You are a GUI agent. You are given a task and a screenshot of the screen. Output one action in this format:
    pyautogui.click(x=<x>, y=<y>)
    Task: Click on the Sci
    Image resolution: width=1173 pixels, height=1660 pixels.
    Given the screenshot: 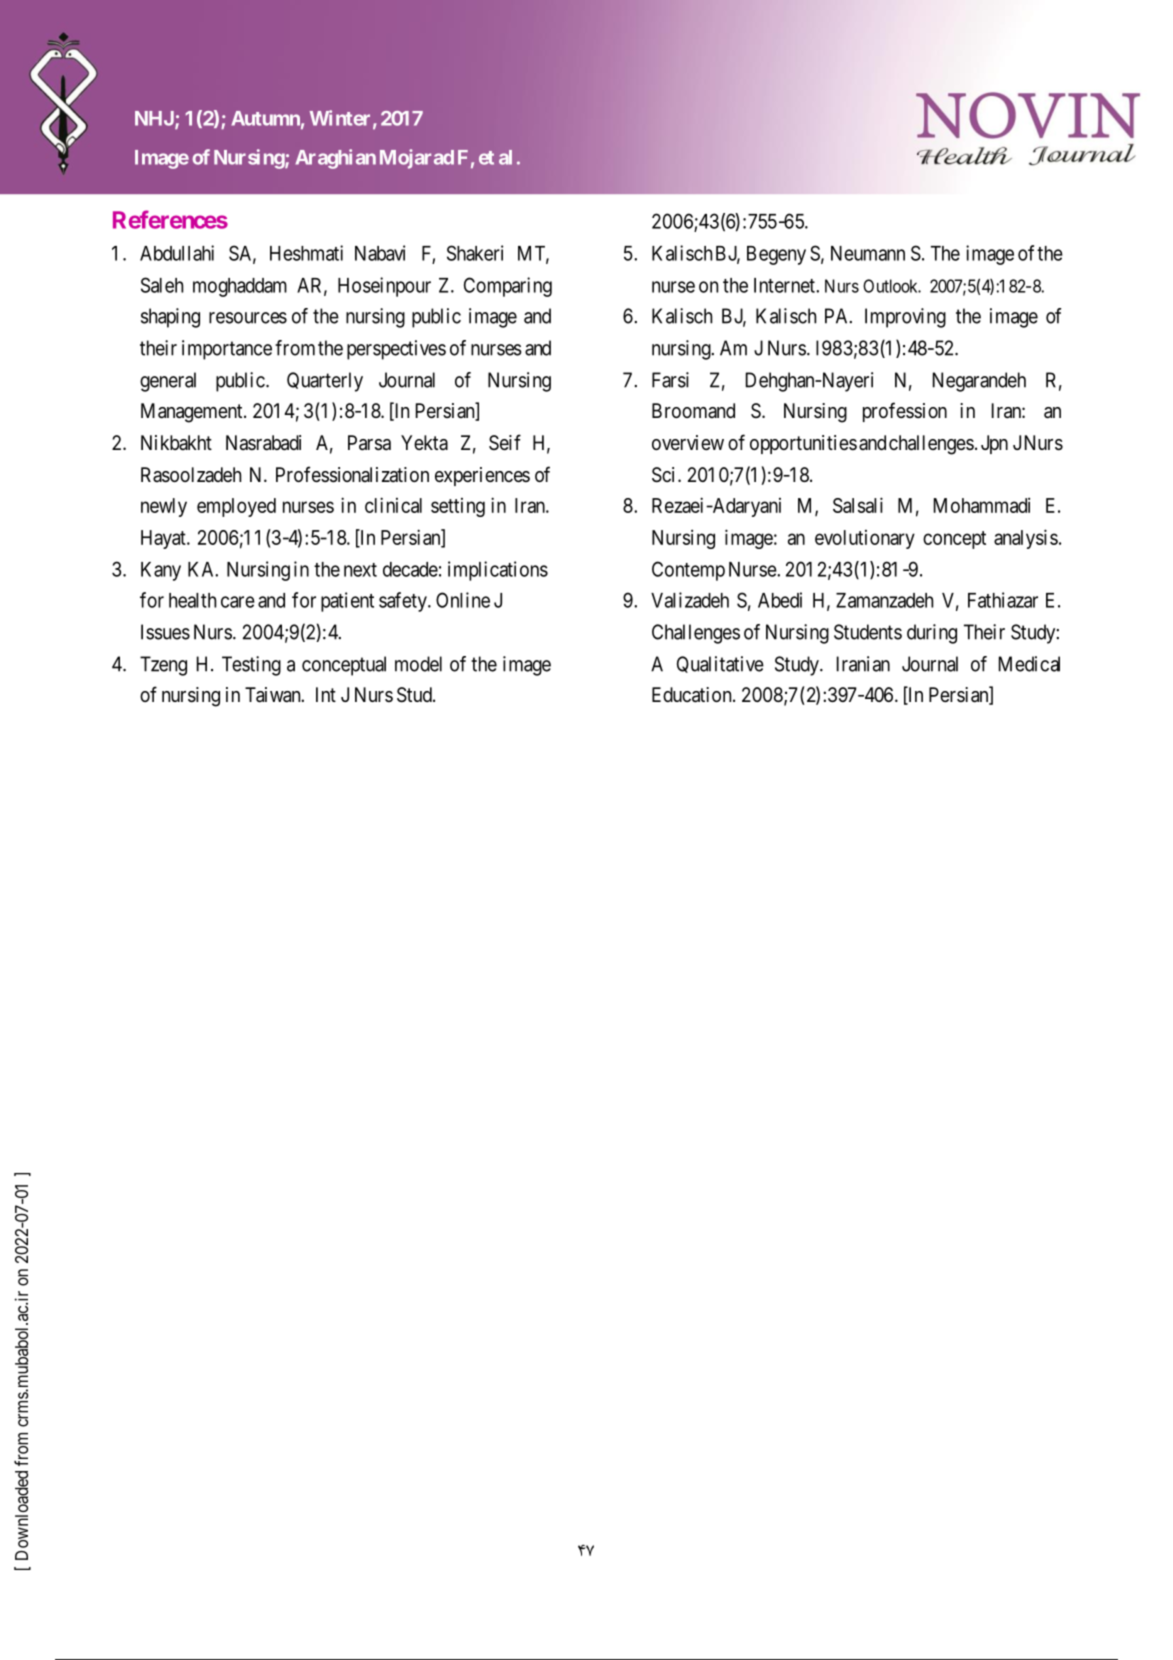 What is the action you would take?
    pyautogui.click(x=665, y=475)
